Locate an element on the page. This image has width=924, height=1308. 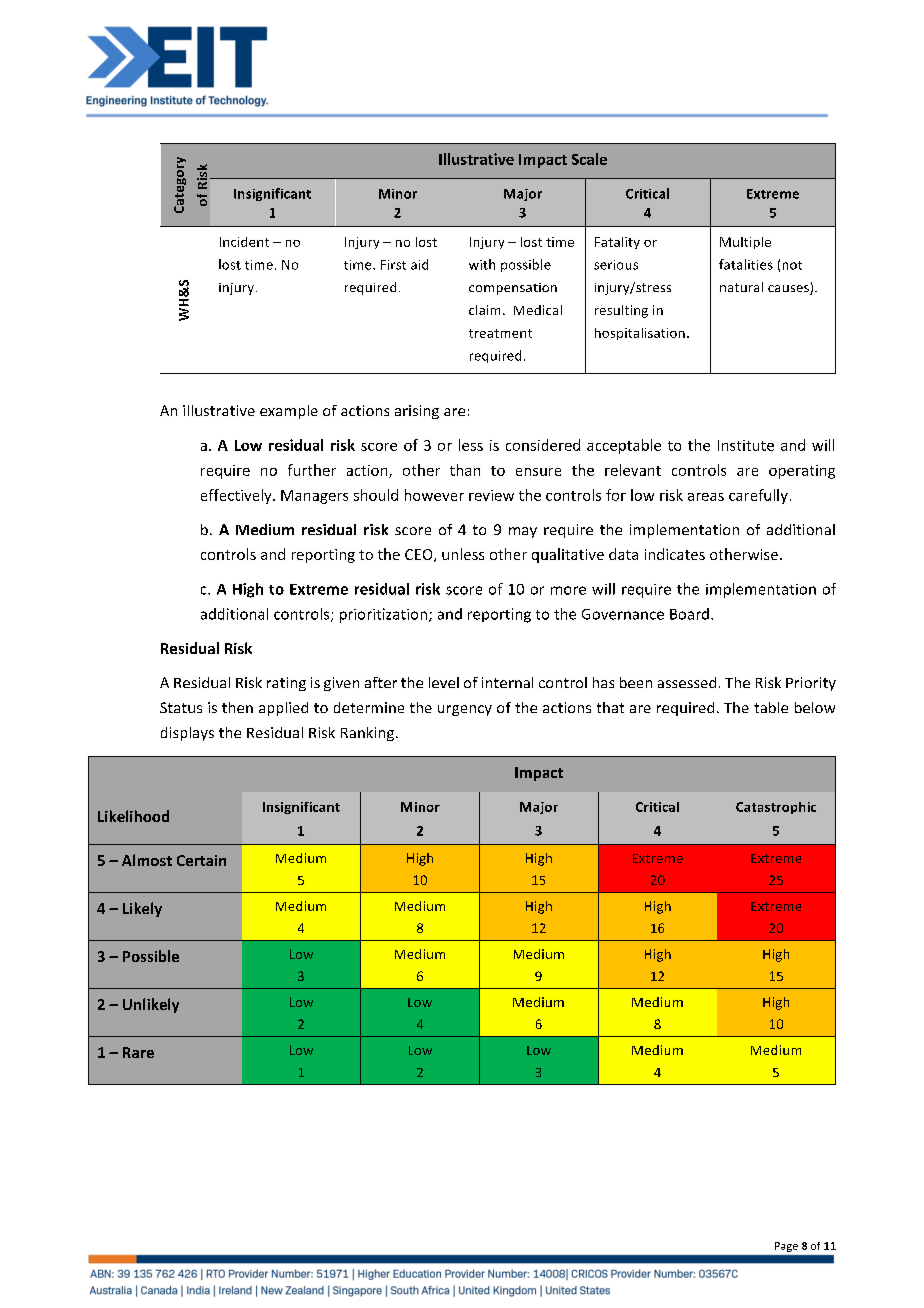
with is located at coordinates (482, 264).
